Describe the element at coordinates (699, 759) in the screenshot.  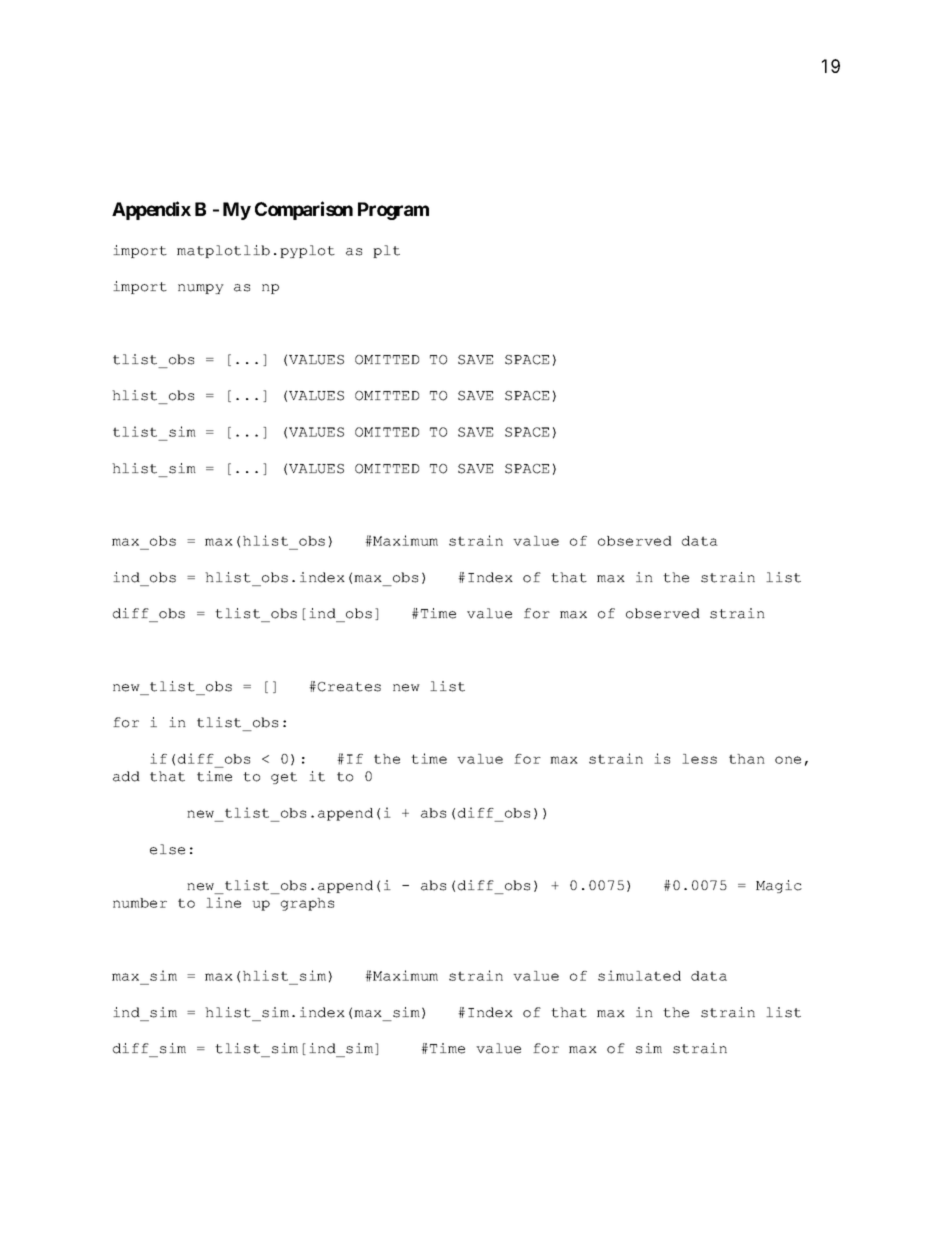
I see `less` at that location.
